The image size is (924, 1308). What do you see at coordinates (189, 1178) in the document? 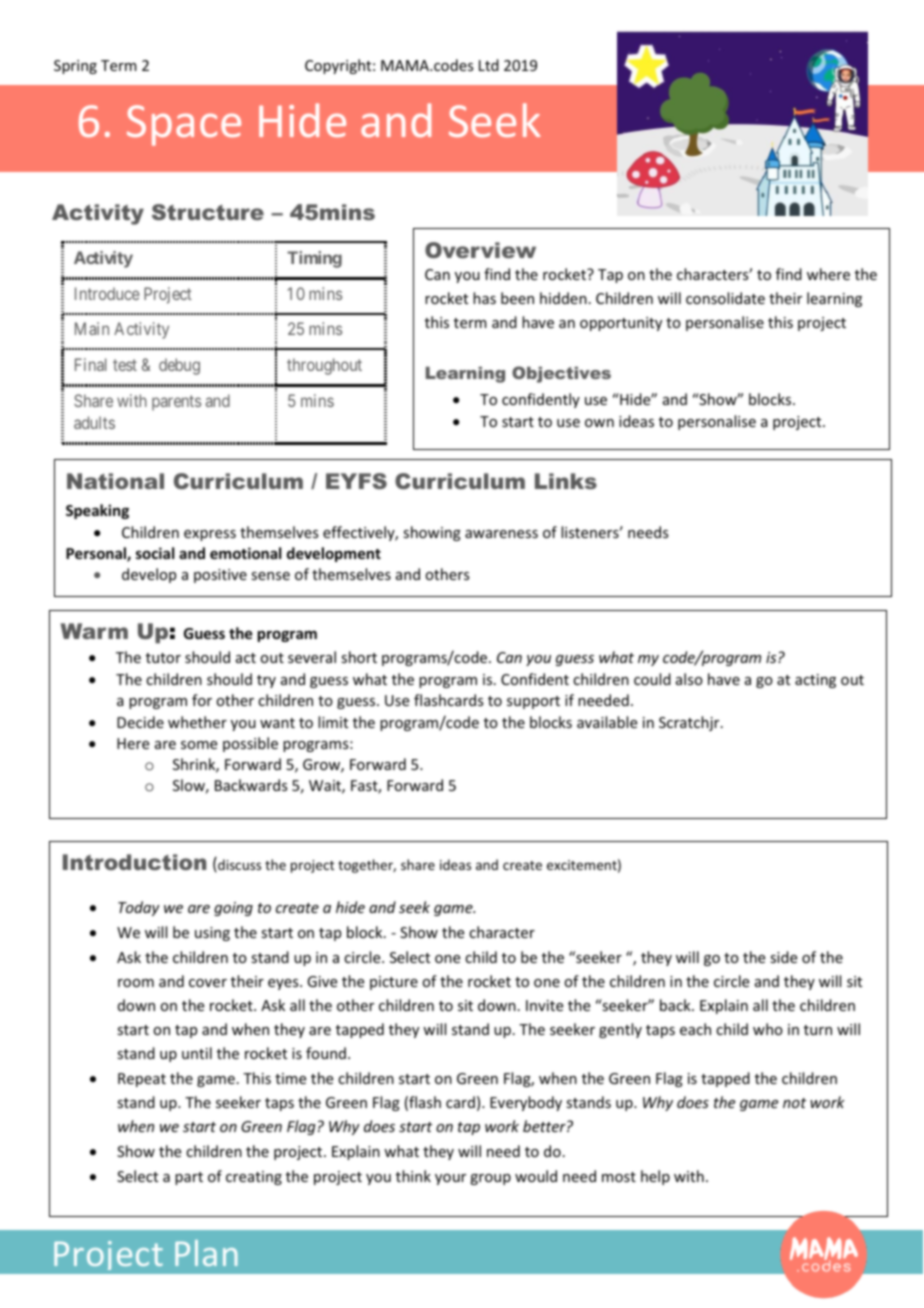
I see `part` at bounding box center [189, 1178].
